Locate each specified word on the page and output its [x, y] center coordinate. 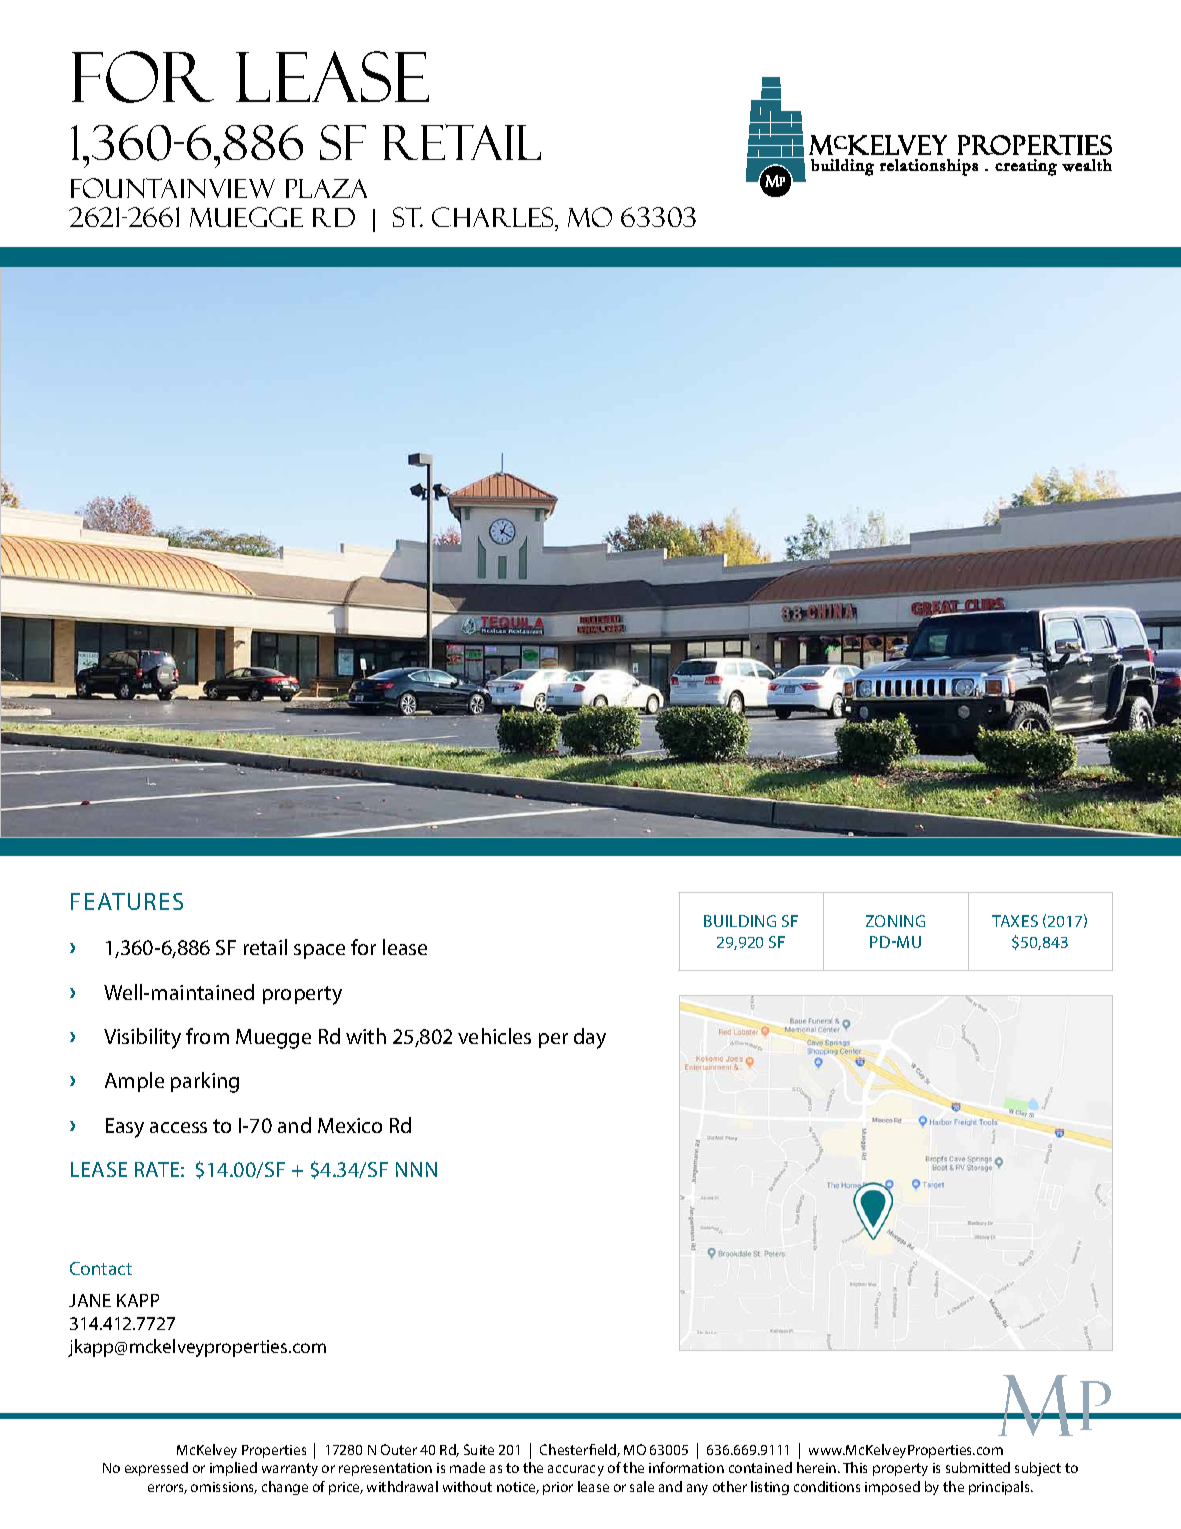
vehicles [494, 1036]
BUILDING [740, 921]
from [207, 1036]
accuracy [576, 1470]
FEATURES [127, 901]
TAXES [1015, 921]
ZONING [895, 921]
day [590, 1038]
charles [494, 218]
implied [233, 1469]
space [319, 951]
